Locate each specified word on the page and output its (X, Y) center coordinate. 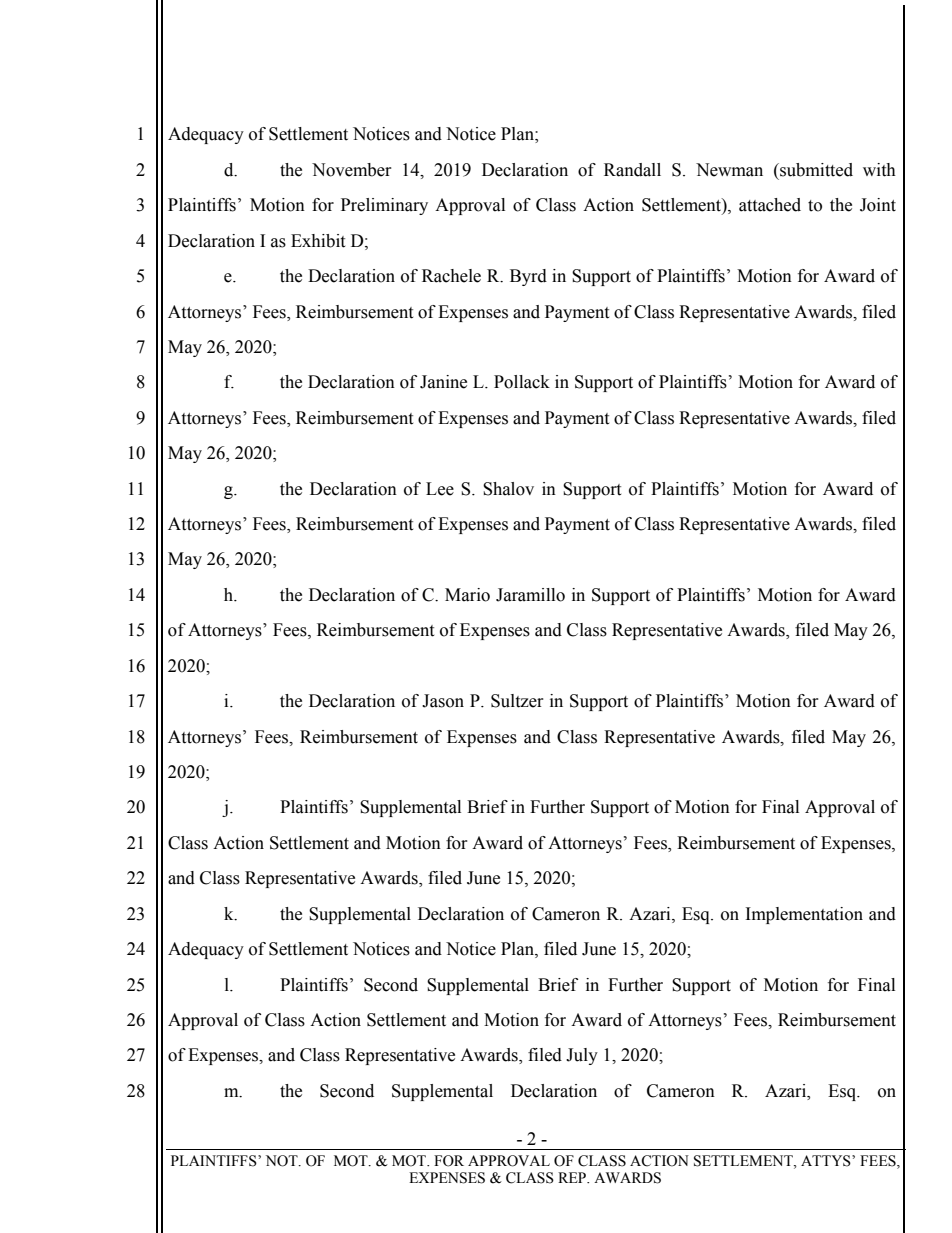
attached (770, 205)
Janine (443, 382)
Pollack (522, 382)
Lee (440, 489)
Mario (467, 595)
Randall (632, 170)
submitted (815, 170)
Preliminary (384, 206)
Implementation (804, 915)
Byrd (528, 277)
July (582, 1056)
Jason (443, 701)
